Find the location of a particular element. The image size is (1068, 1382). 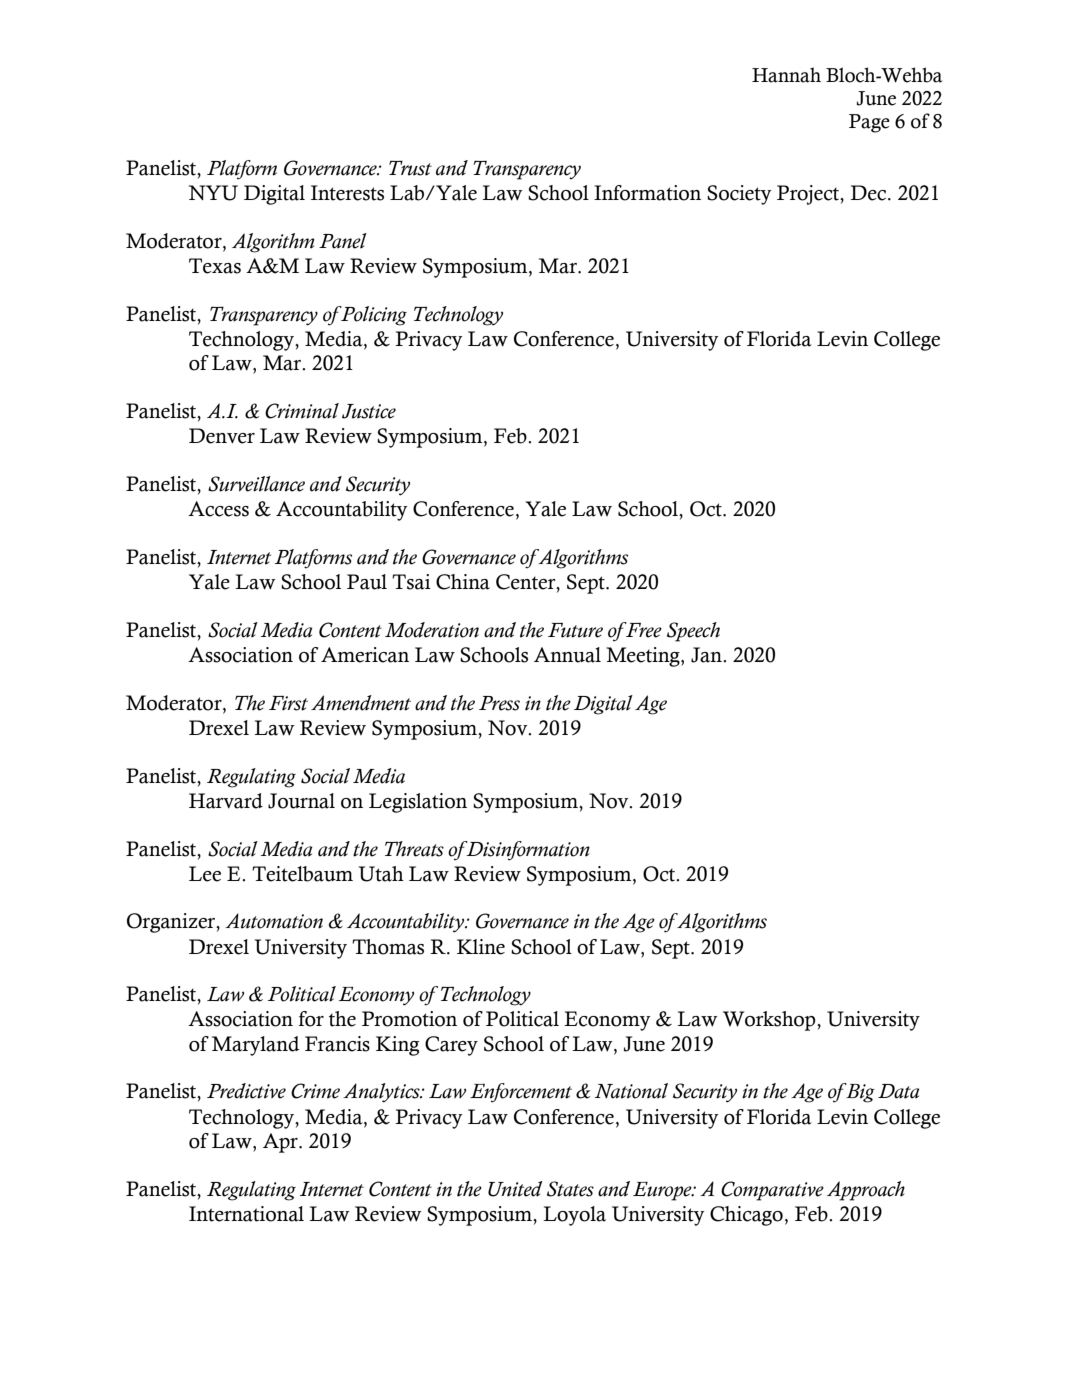

Annual is located at coordinates (567, 655).
